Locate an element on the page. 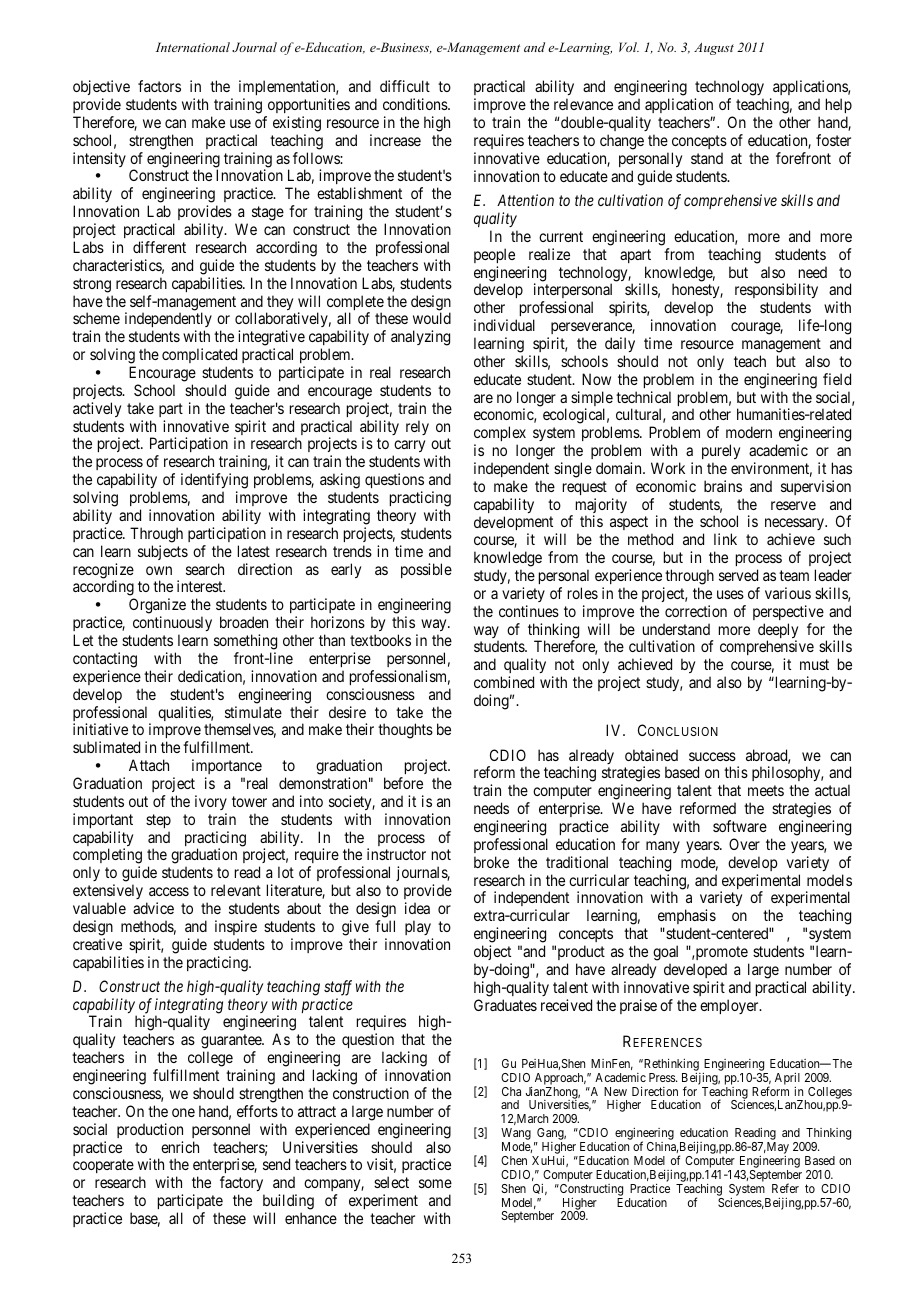 The height and width of the image is (1308, 924). identifying is located at coordinates (214, 482).
